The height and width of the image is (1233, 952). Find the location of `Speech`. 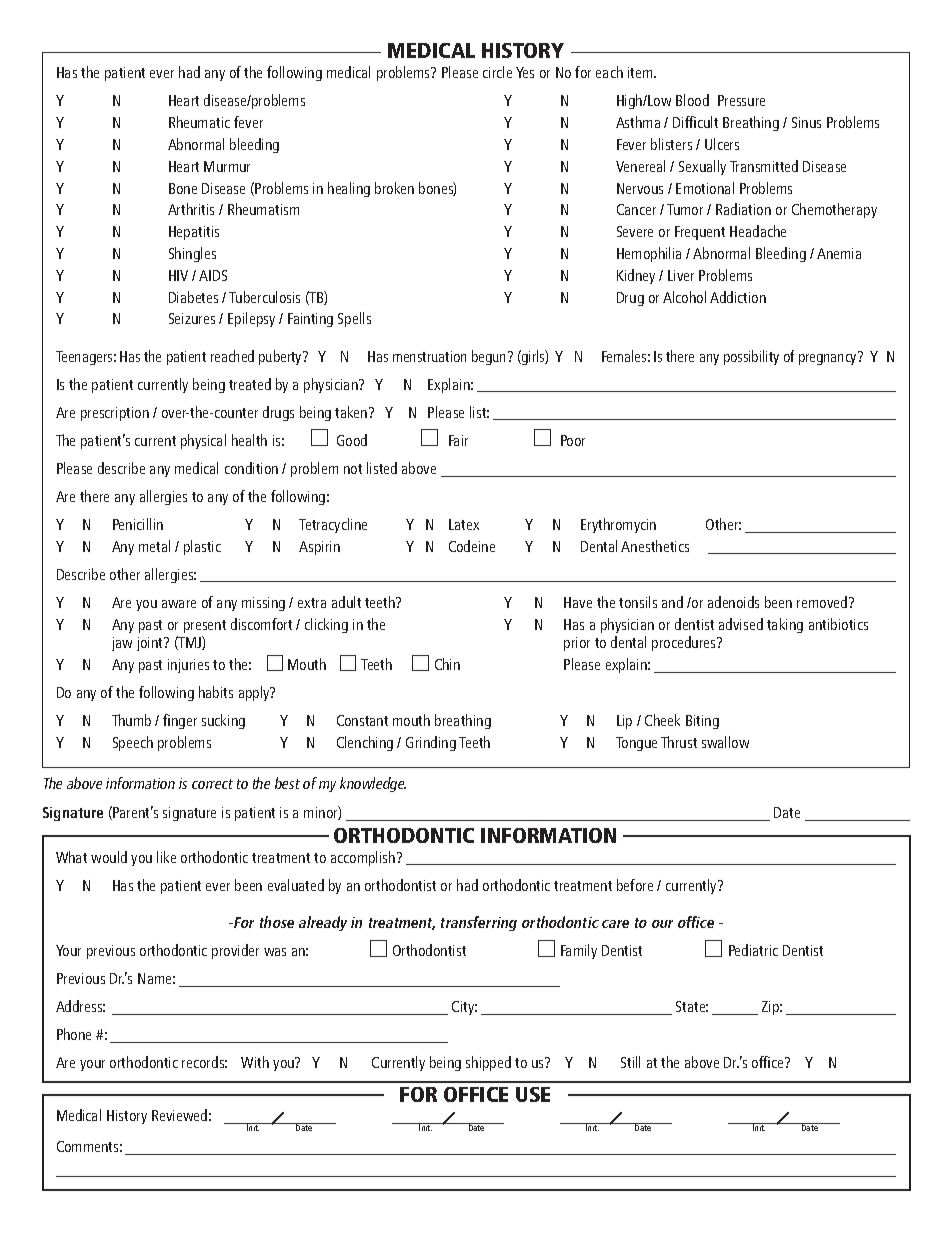

Speech is located at coordinates (133, 743).
